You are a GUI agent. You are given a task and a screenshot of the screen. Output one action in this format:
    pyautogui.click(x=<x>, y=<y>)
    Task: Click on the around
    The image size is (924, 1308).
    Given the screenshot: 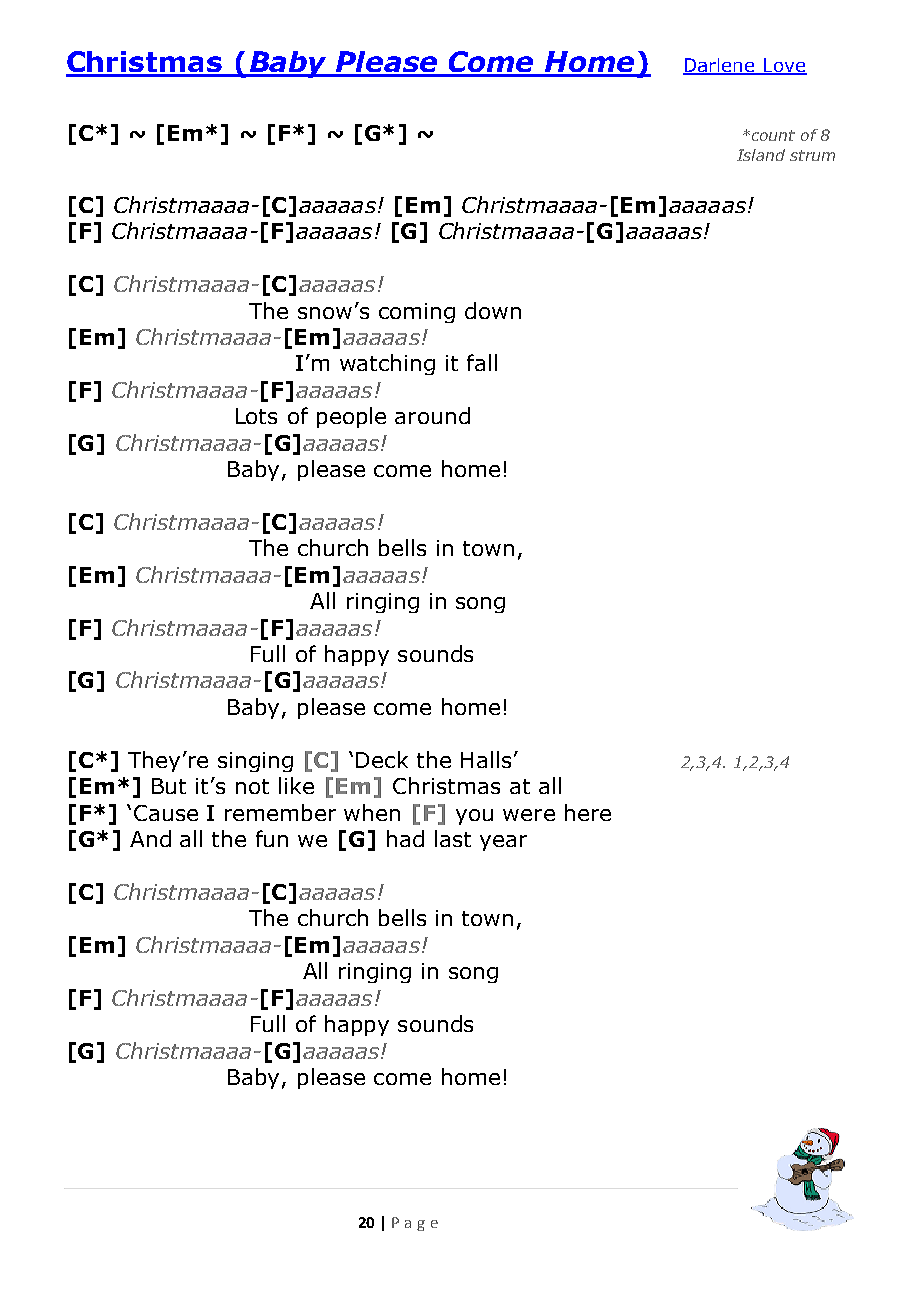 What is the action you would take?
    pyautogui.click(x=432, y=415)
